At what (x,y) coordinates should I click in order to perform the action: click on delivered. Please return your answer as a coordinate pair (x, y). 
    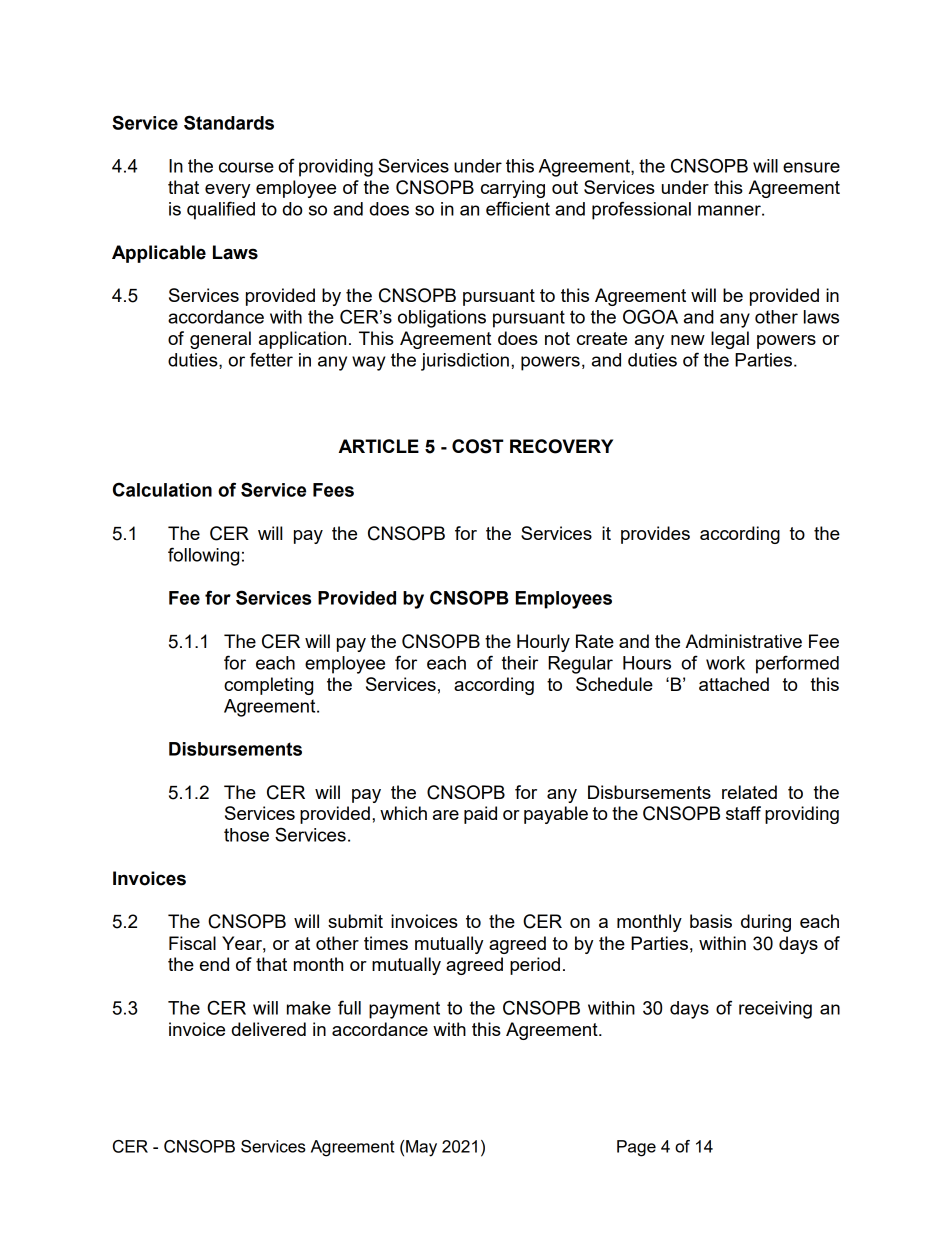
    Looking at the image, I should click on (269, 1029).
